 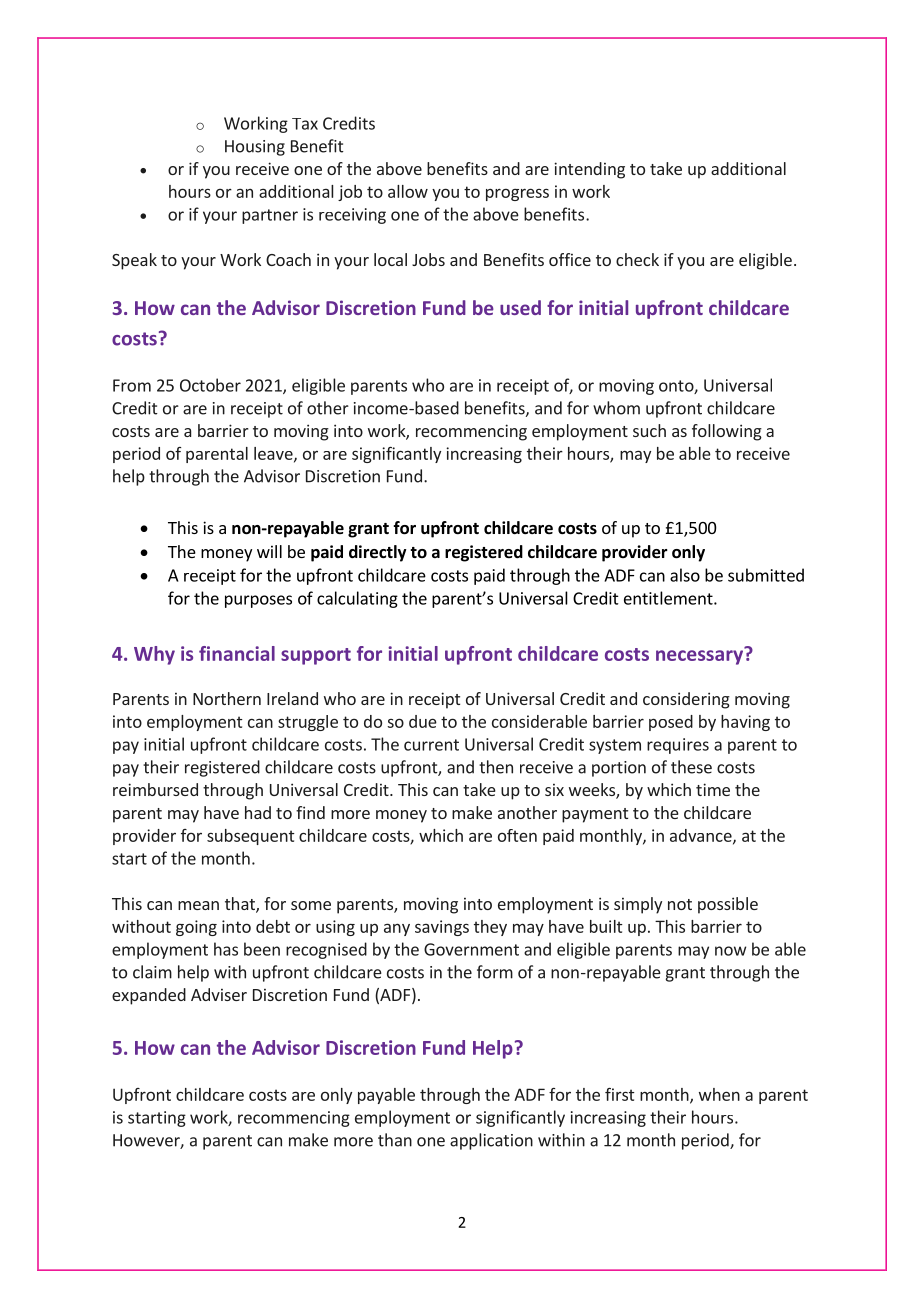 What do you see at coordinates (237, 653) in the image?
I see `financial` at bounding box center [237, 653].
